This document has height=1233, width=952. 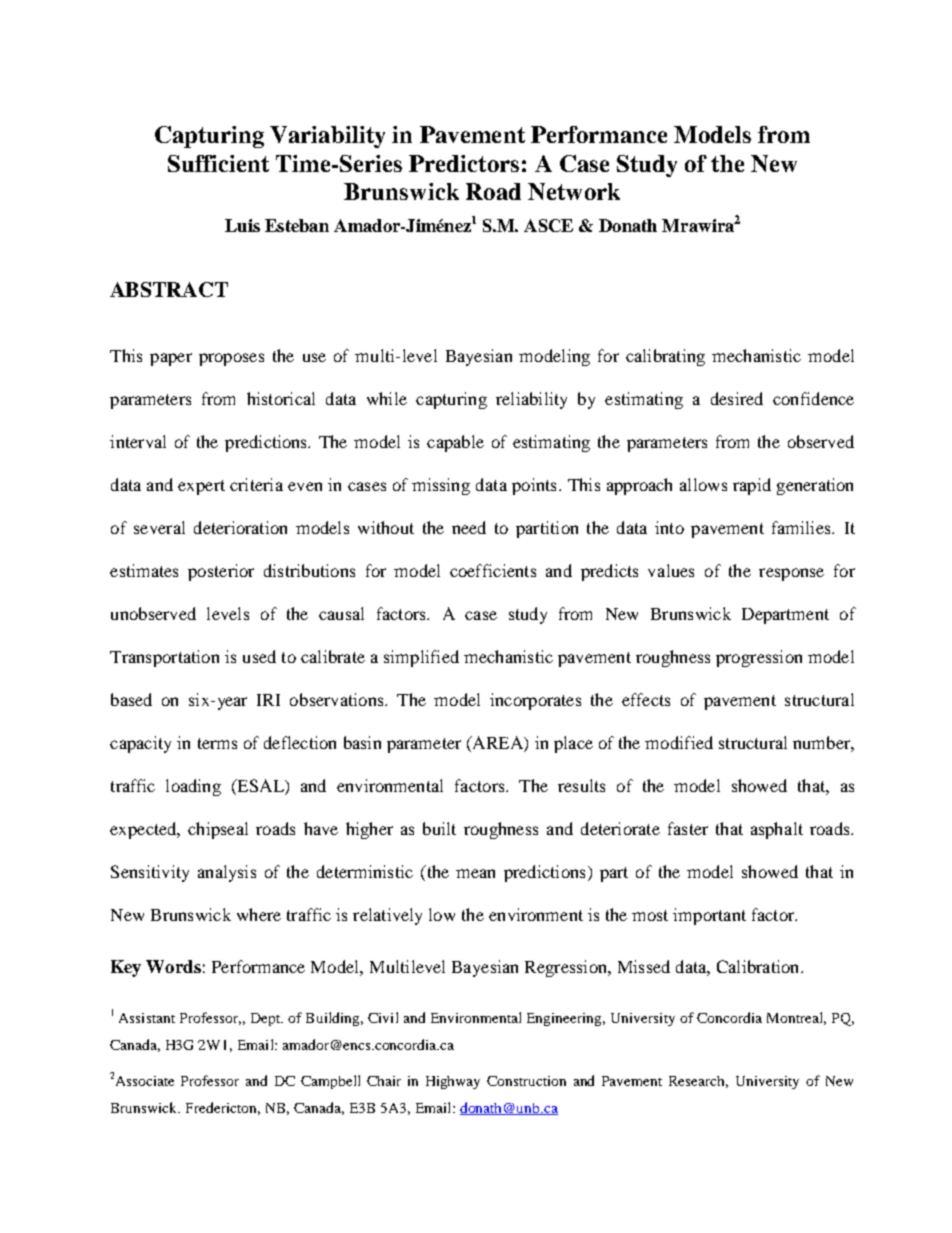 I want to click on desired, so click(x=737, y=398).
